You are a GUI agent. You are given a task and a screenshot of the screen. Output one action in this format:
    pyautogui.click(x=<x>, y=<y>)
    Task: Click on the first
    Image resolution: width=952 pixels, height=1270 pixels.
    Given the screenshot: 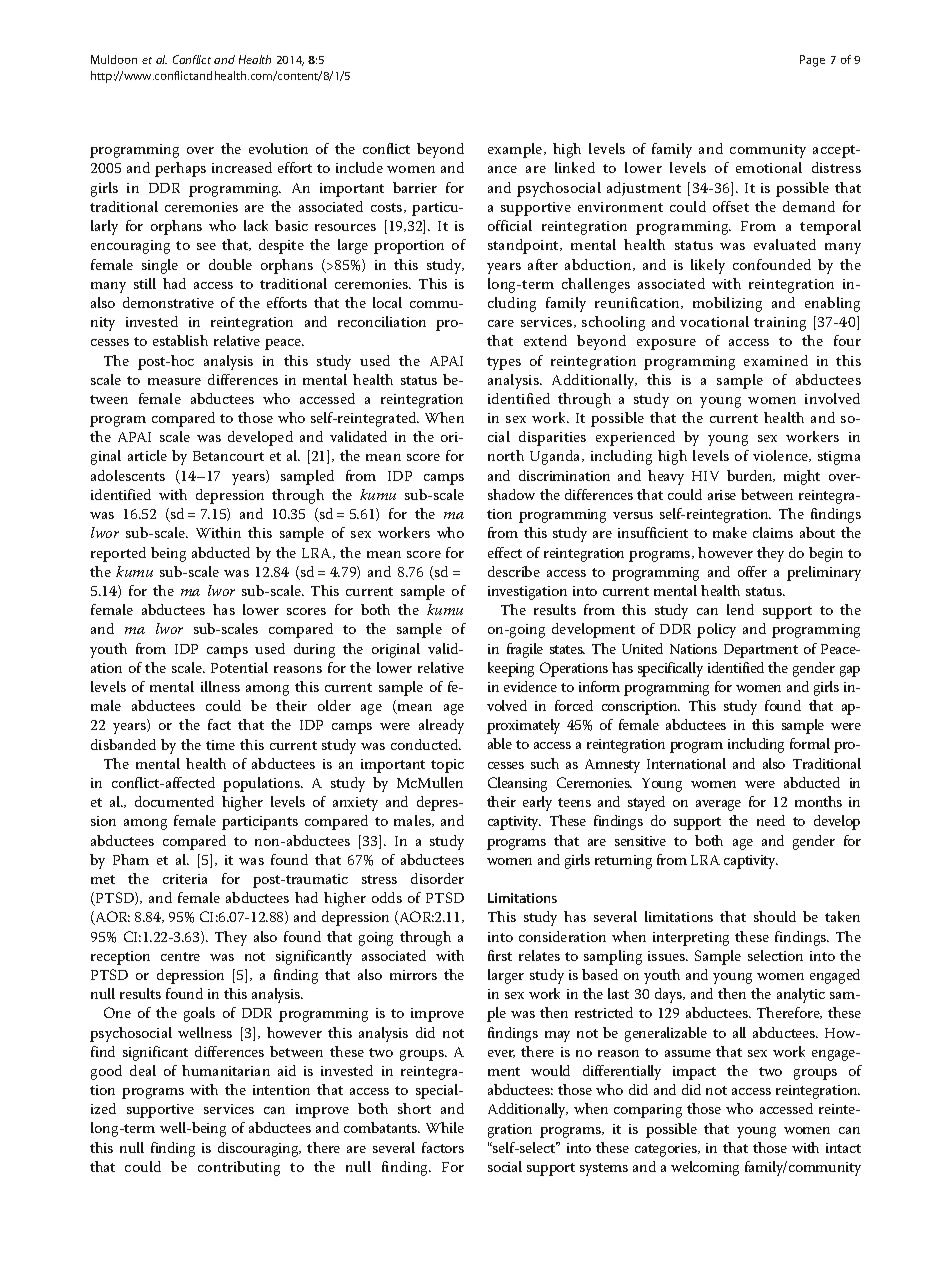 What is the action you would take?
    pyautogui.click(x=500, y=955)
